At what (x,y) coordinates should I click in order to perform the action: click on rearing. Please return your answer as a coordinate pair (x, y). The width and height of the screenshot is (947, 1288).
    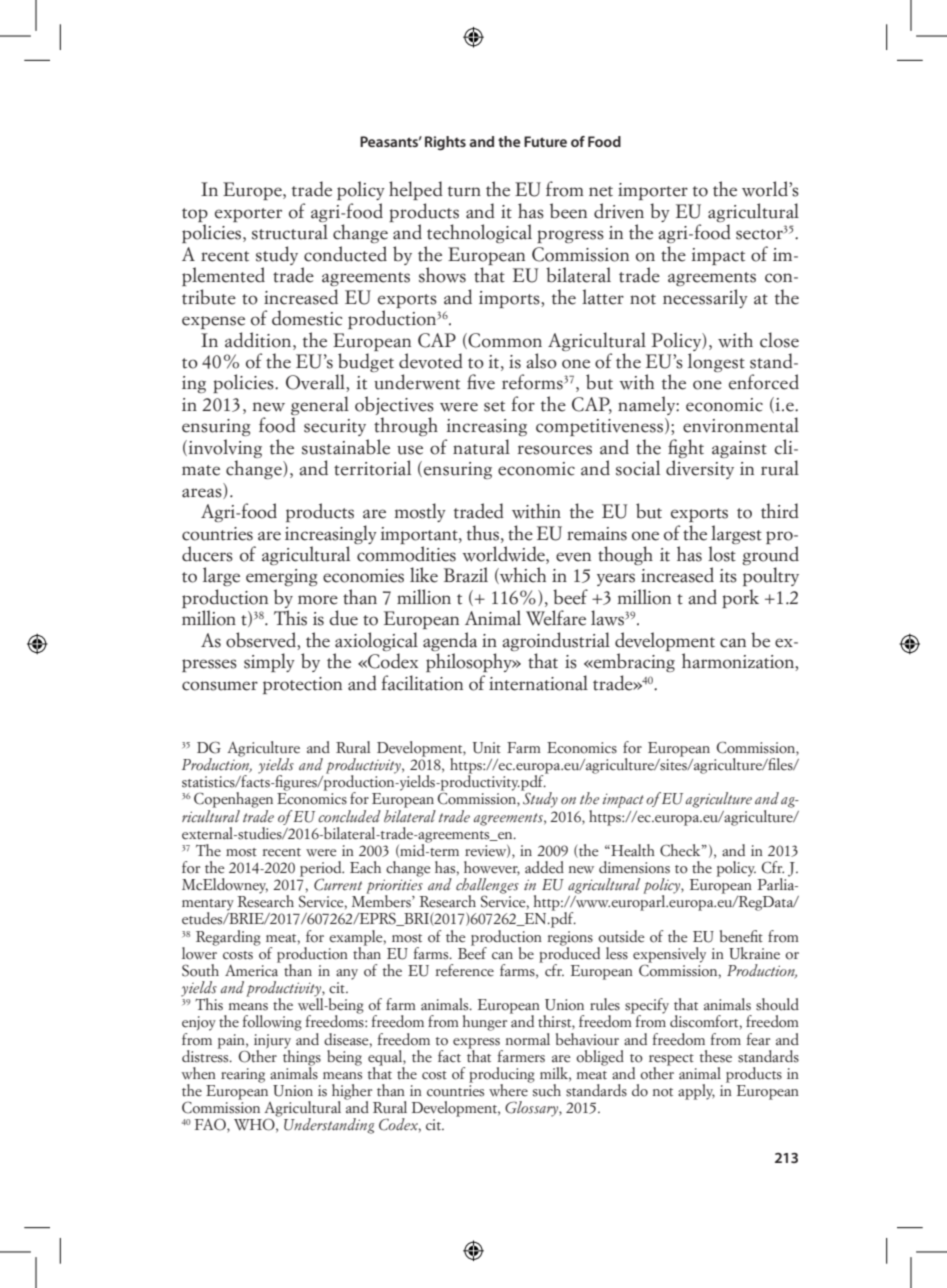
    Looking at the image, I should click on (243, 1075).
